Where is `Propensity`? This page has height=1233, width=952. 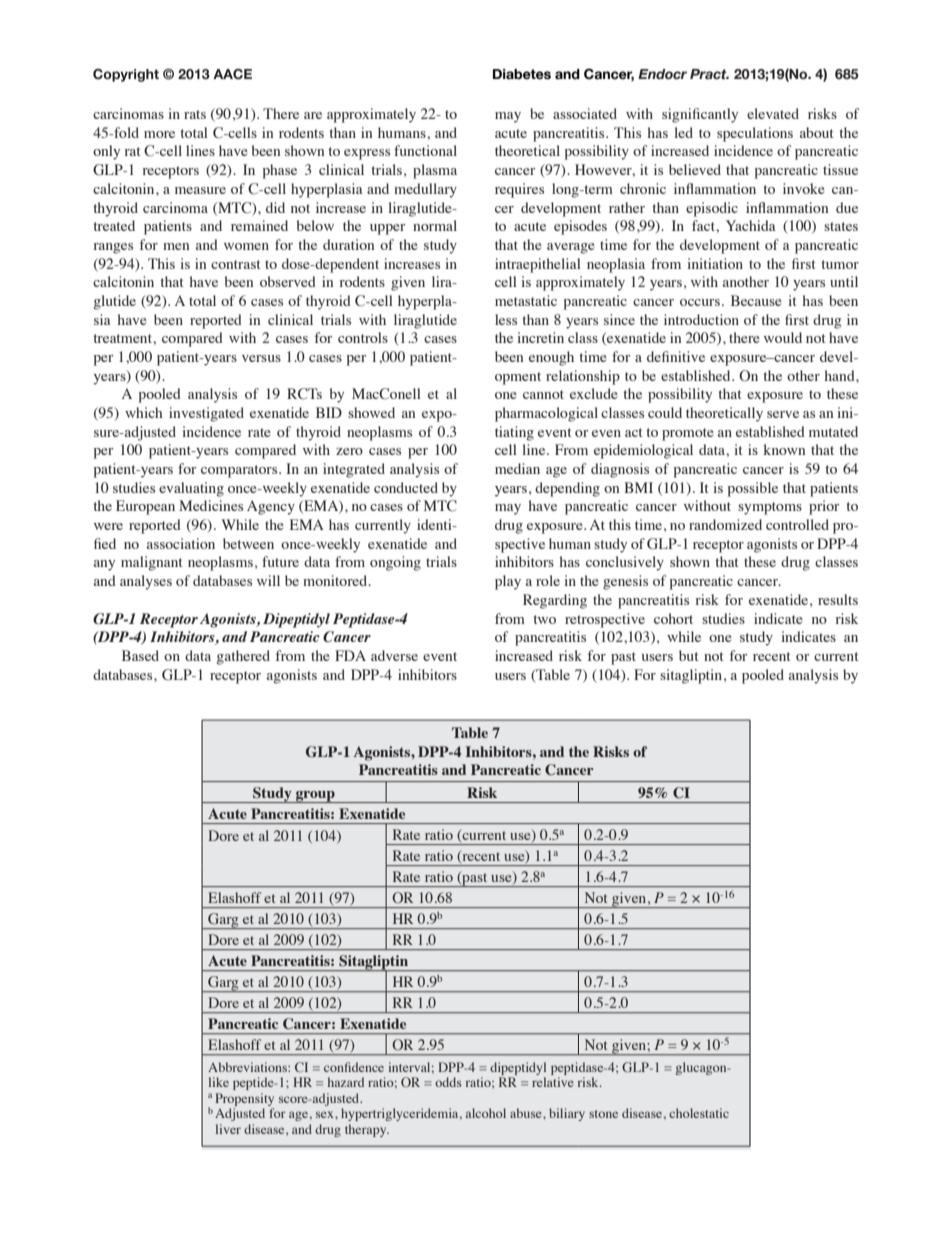
Propensity is located at coordinates (244, 1099).
